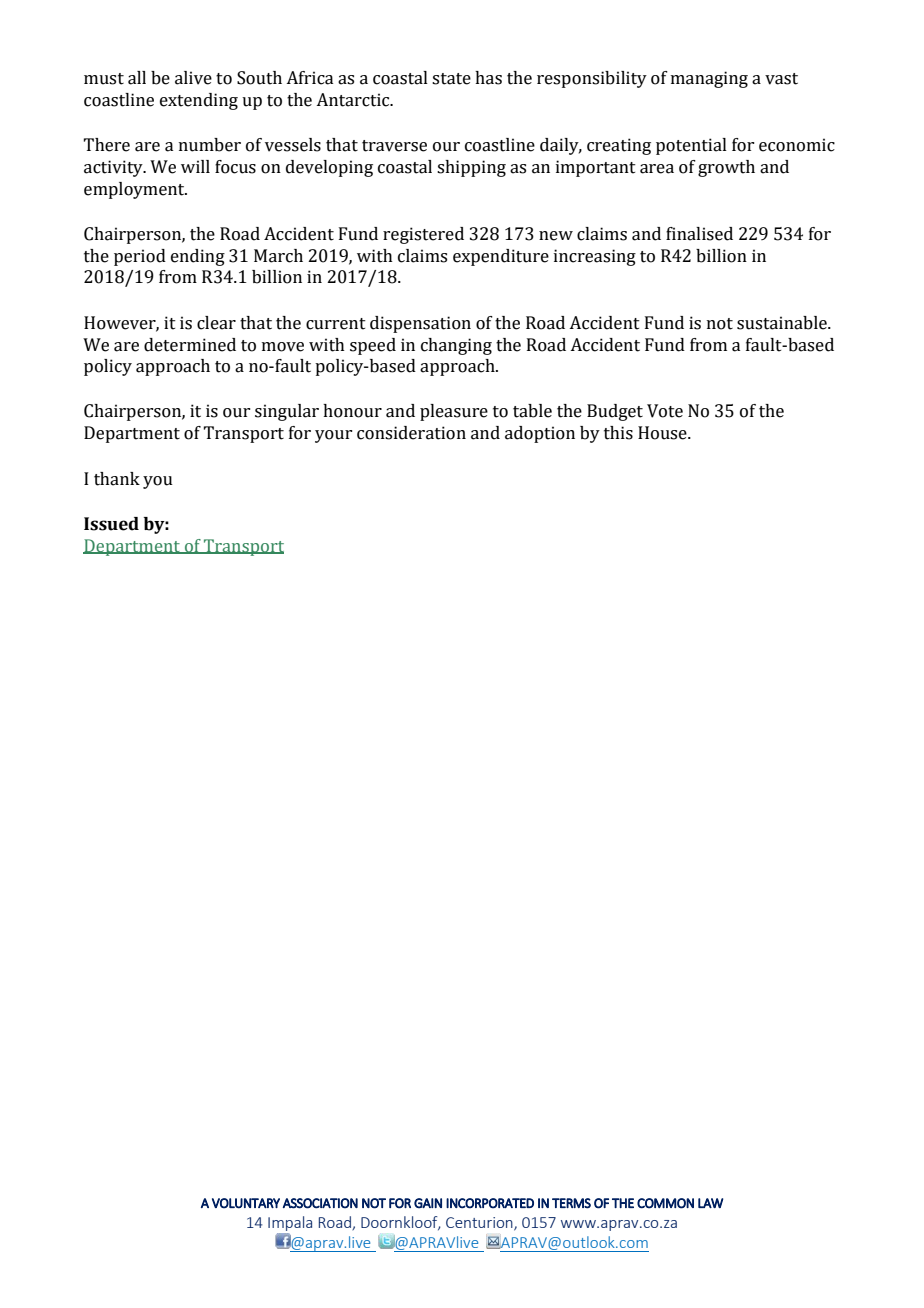  Describe the element at coordinates (411, 433) in the image. I see `consideration` at that location.
